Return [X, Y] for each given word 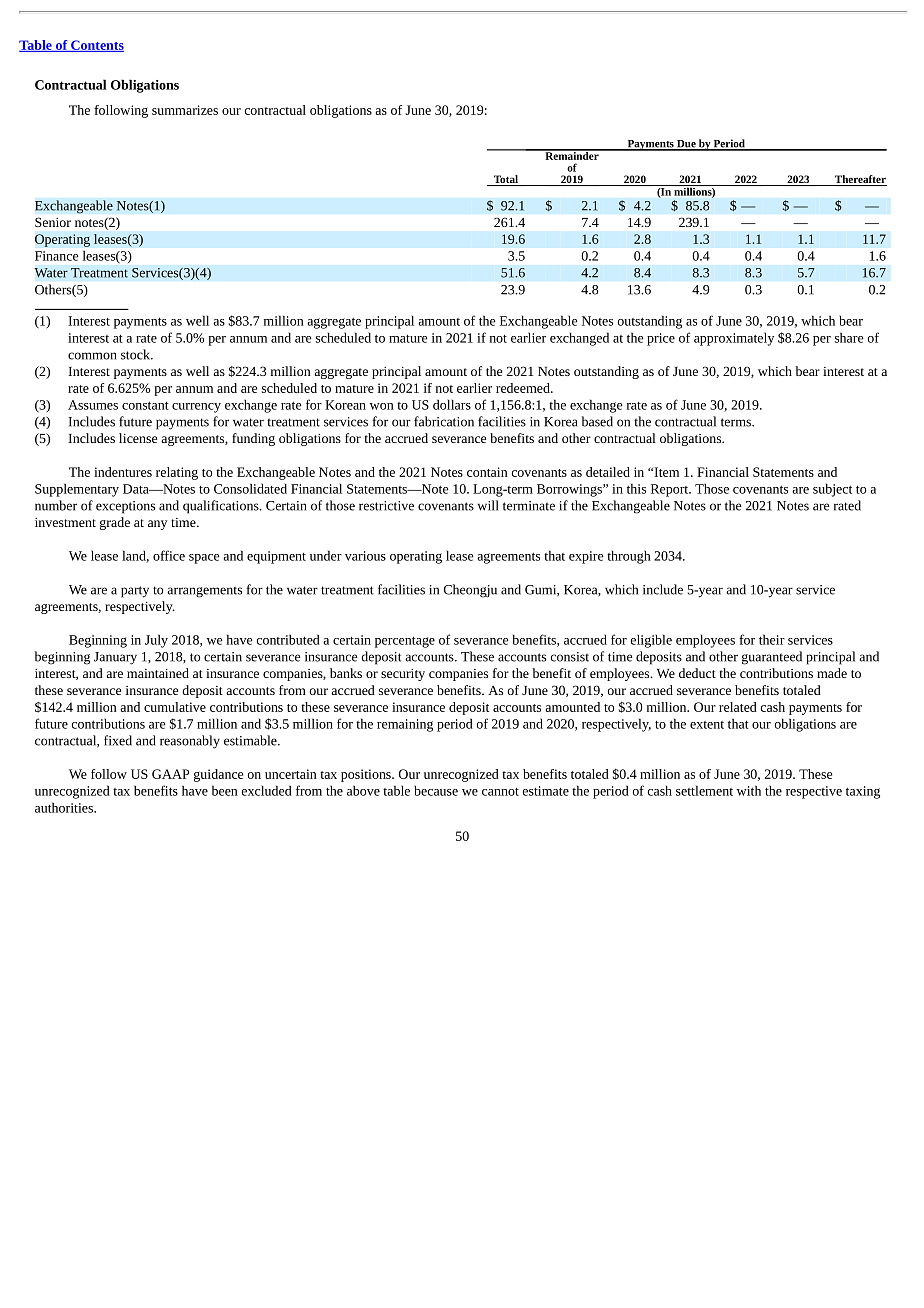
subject [832, 490]
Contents [96, 46]
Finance [57, 256]
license [138, 438]
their [772, 639]
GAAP [170, 774]
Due [686, 145]
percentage [405, 642]
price [661, 339]
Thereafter [859, 180]
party [135, 592]
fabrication [444, 421]
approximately [734, 339]
